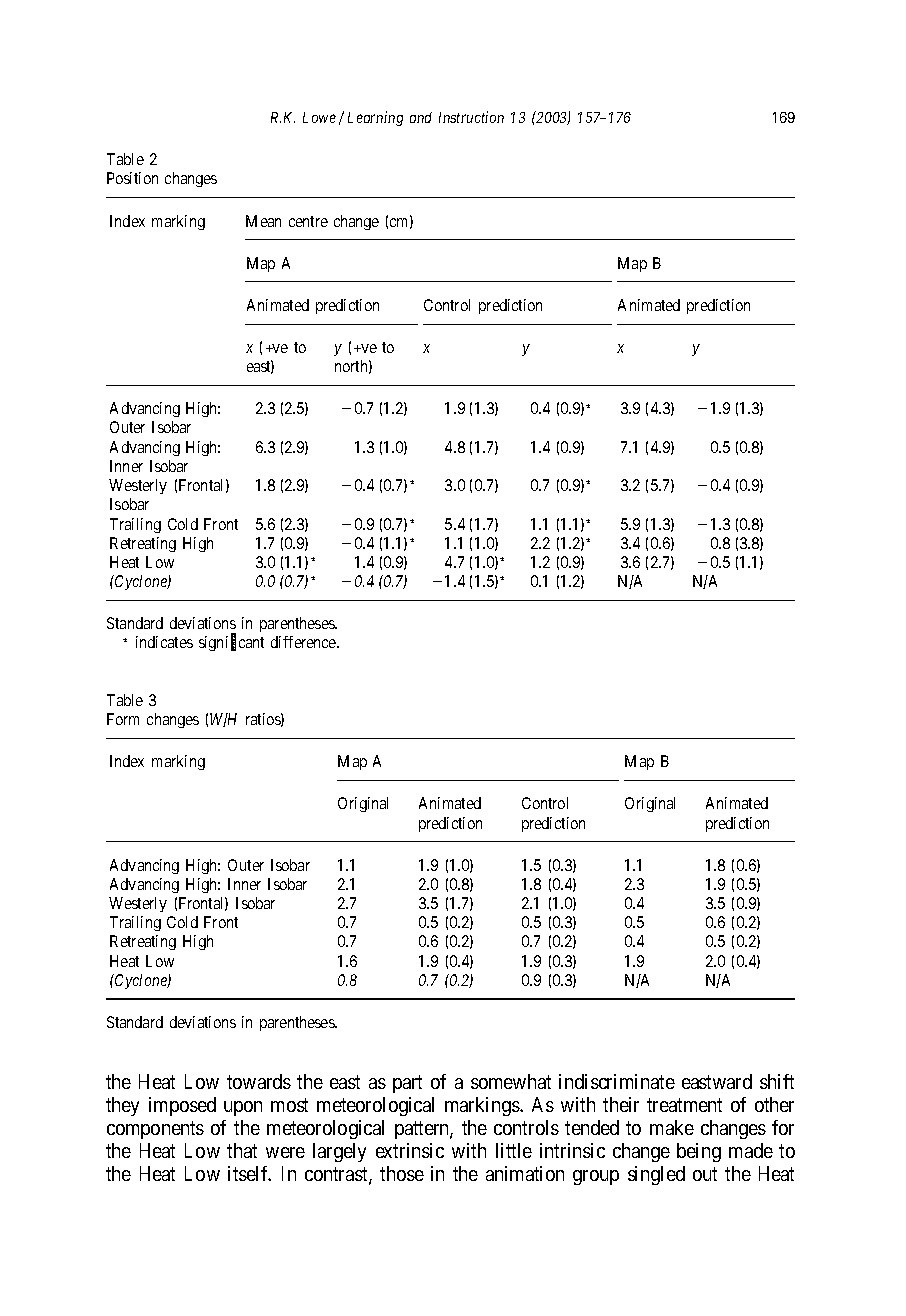 The width and height of the page is (906, 1316). Describe the element at coordinates (699, 1152) in the page. I see `being` at that location.
